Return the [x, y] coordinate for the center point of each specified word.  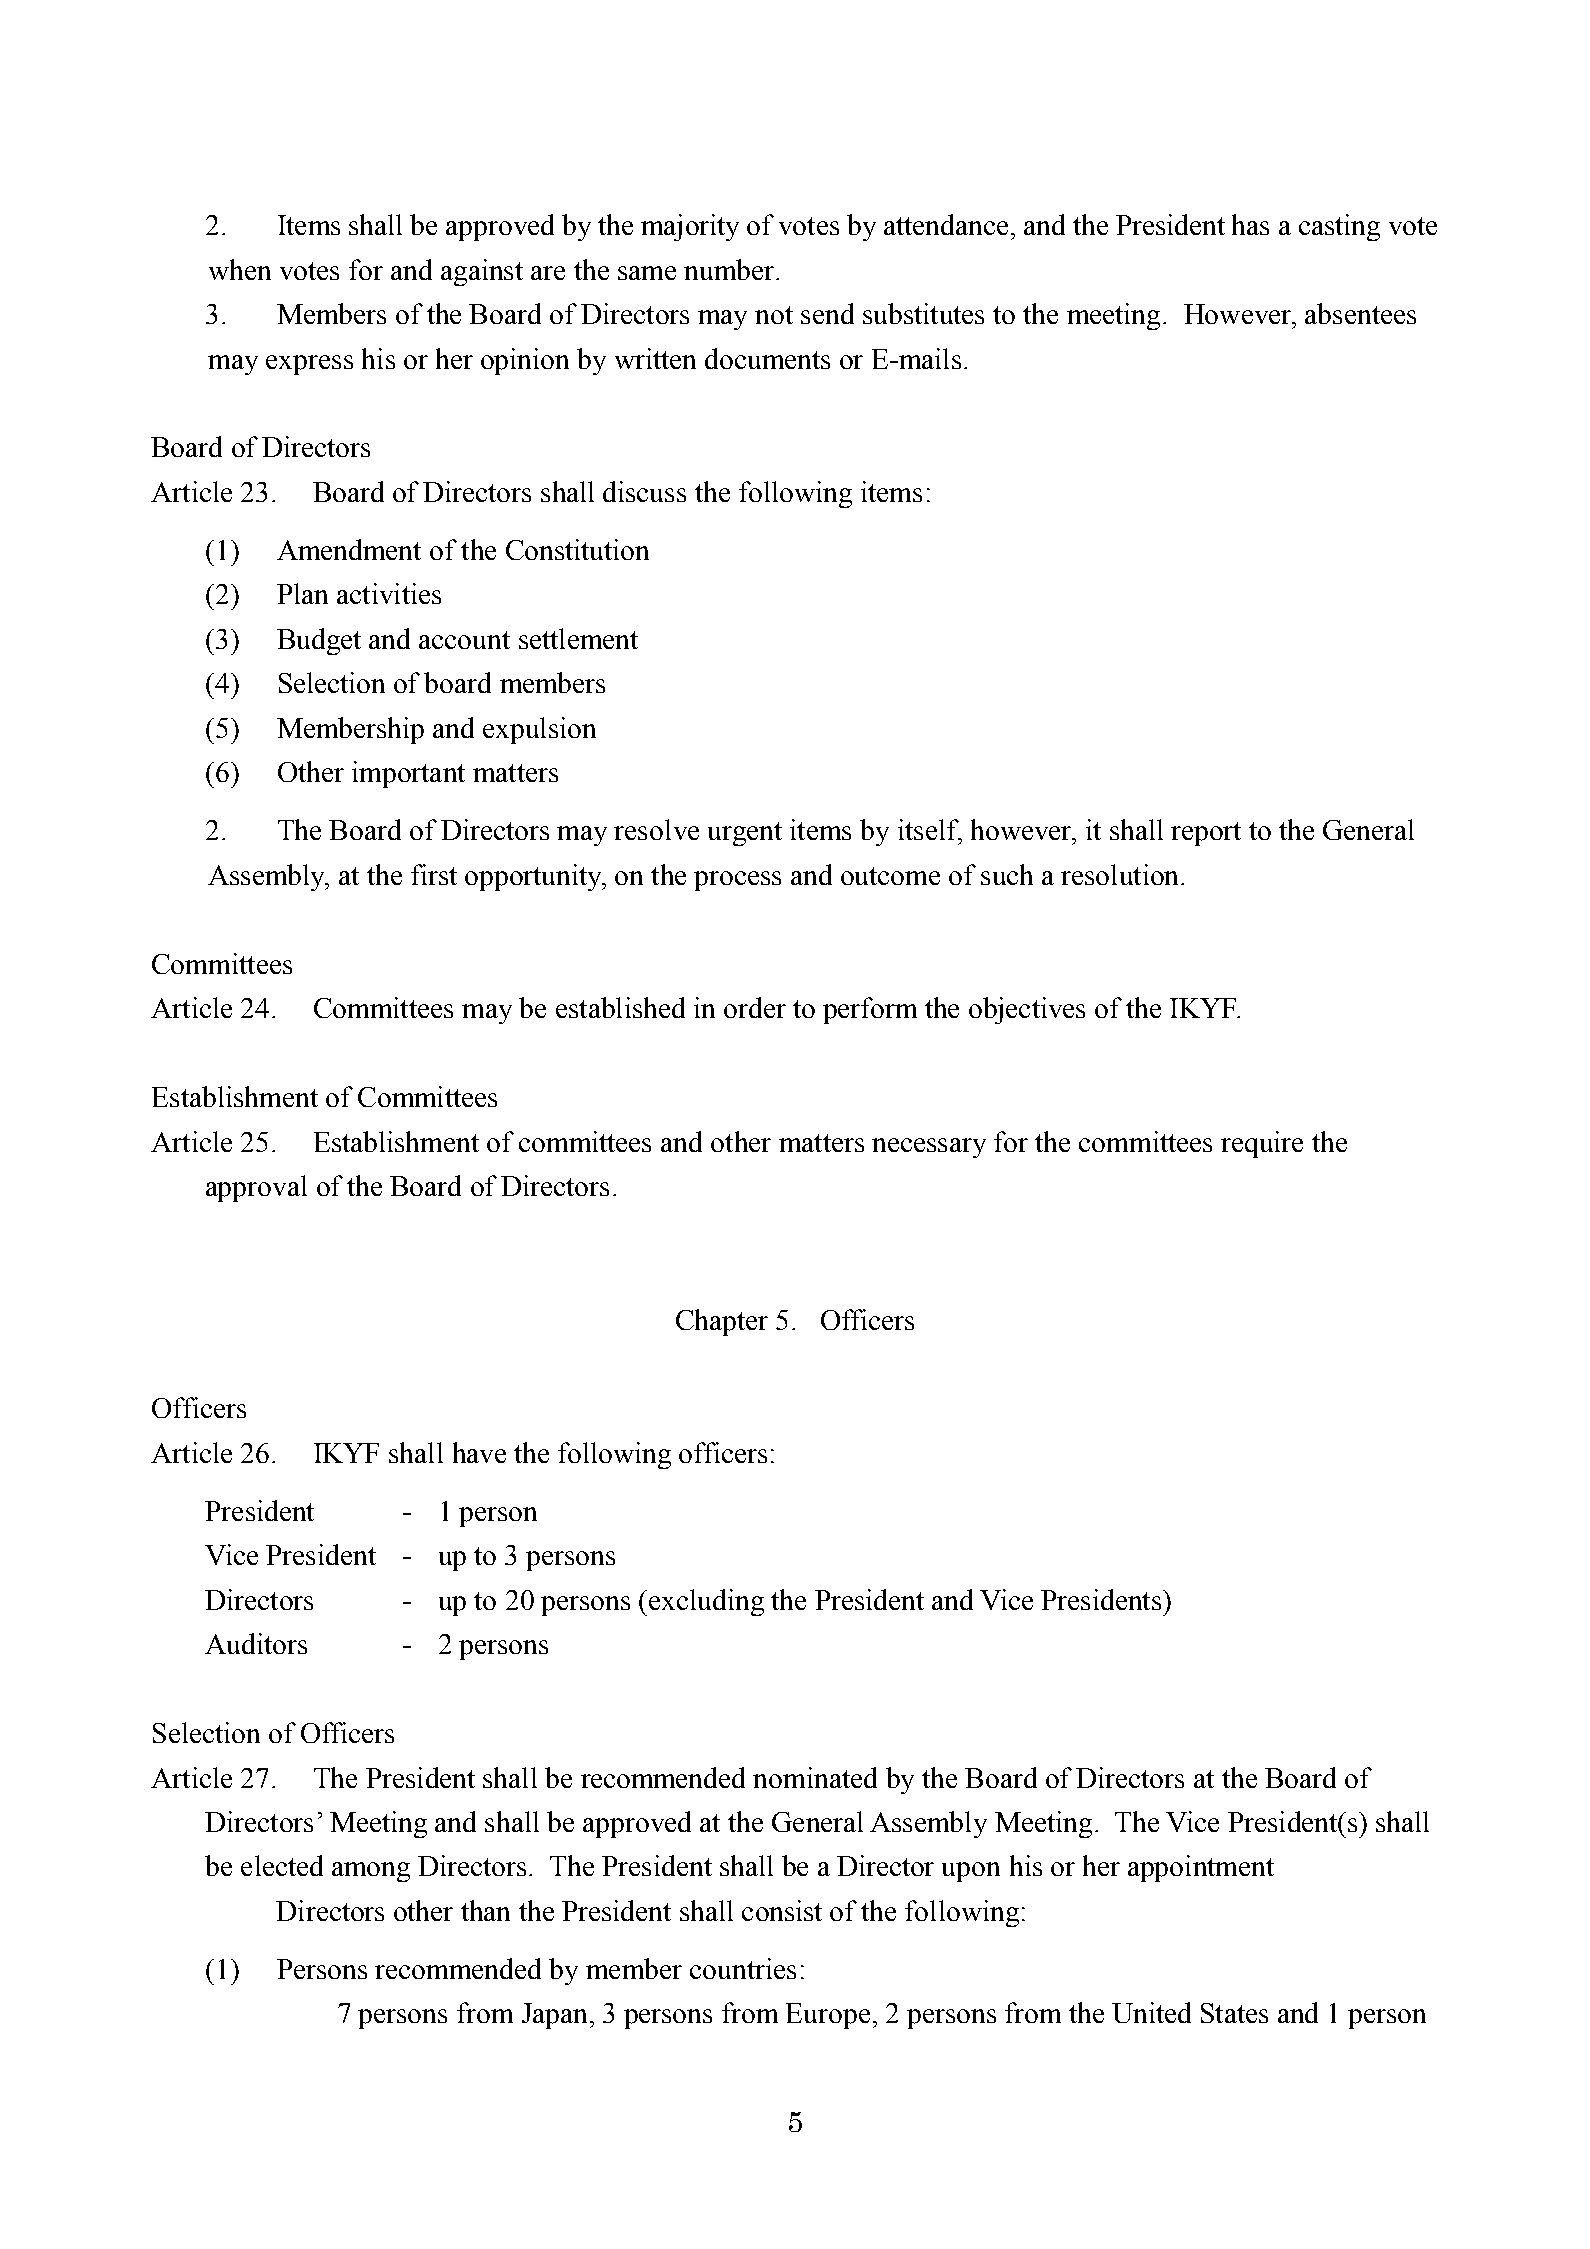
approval [256, 1188]
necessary [929, 1148]
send [827, 313]
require [1262, 1144]
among [371, 1872]
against [482, 272]
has [1250, 224]
